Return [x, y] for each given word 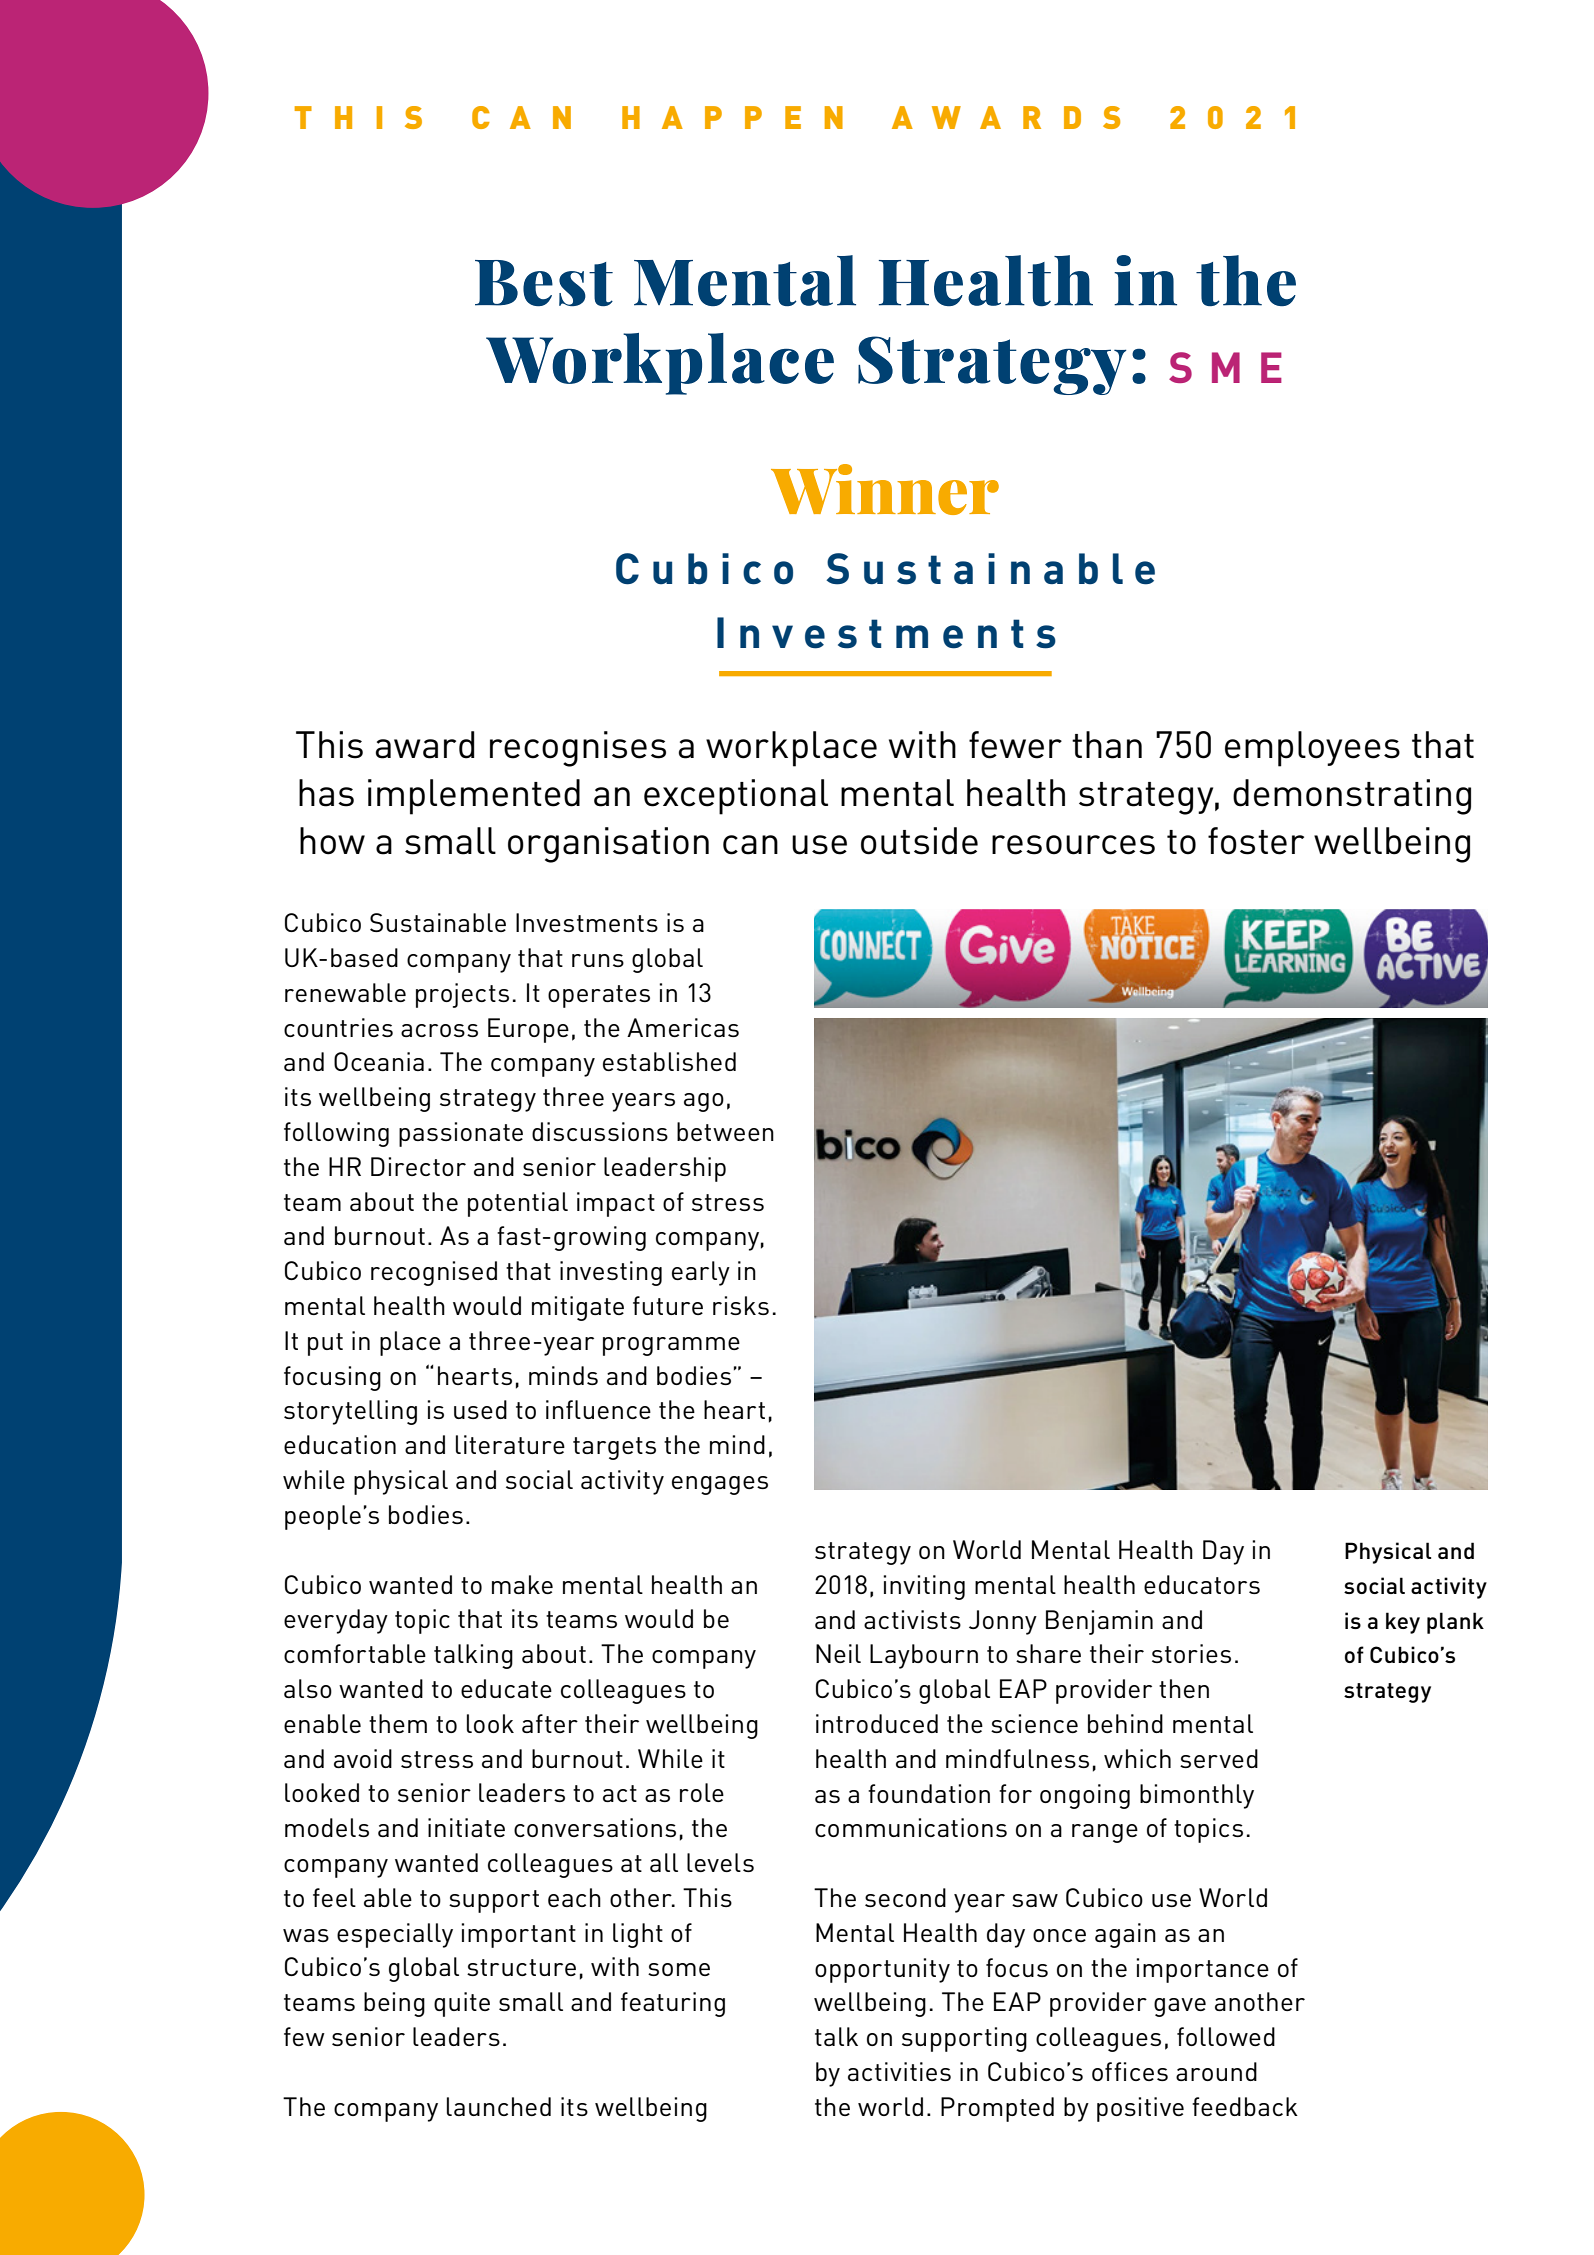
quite [462, 2004]
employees [1312, 749]
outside [919, 841]
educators [1202, 1584]
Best [544, 283]
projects [462, 995]
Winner [885, 489]
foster [1256, 841]
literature [510, 1444]
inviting [924, 1587]
